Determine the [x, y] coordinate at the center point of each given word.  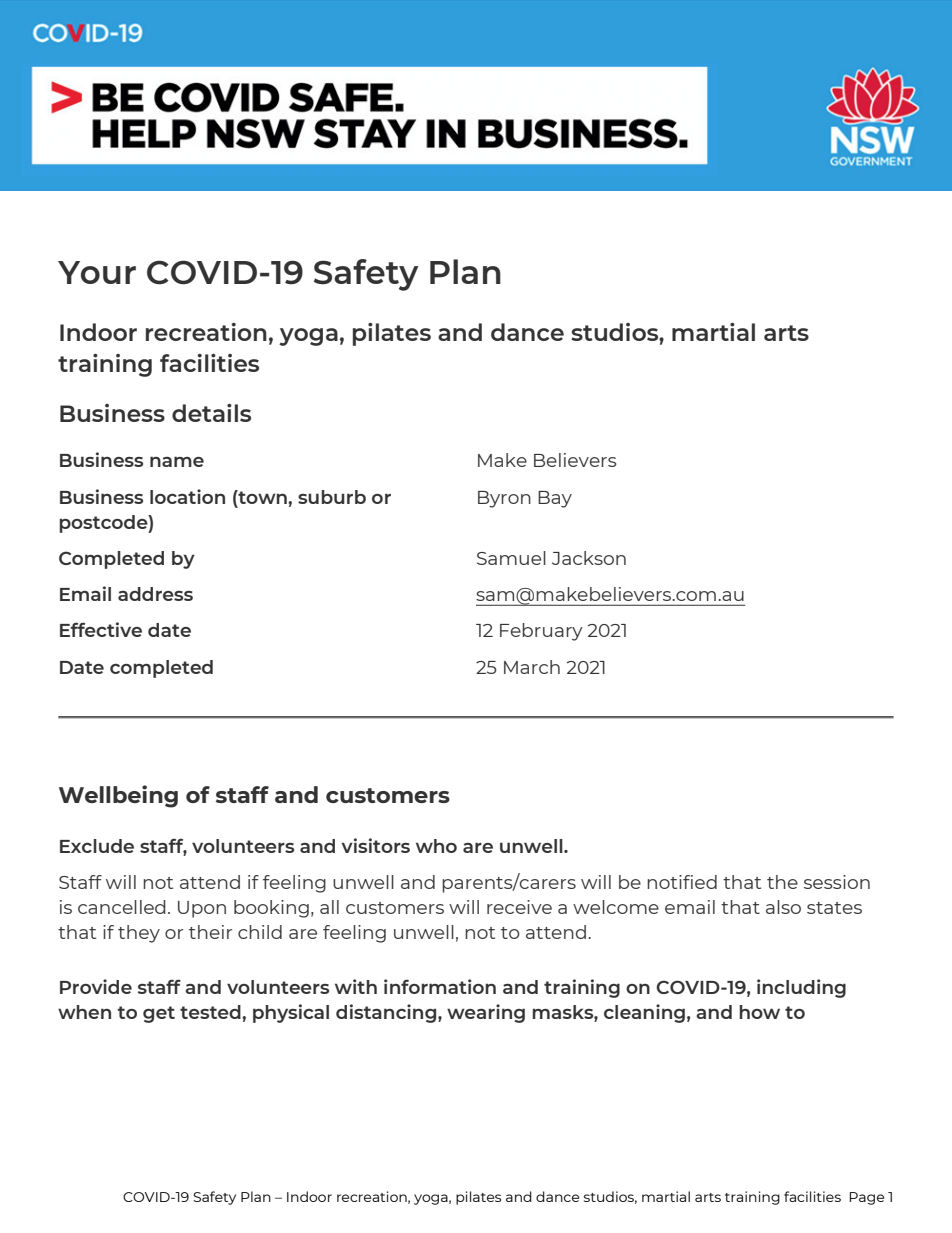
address [155, 594]
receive [519, 907]
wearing [486, 1013]
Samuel [511, 558]
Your [97, 272]
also [783, 907]
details [211, 413]
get [159, 1014]
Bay [555, 499]
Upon [202, 909]
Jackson [589, 558]
